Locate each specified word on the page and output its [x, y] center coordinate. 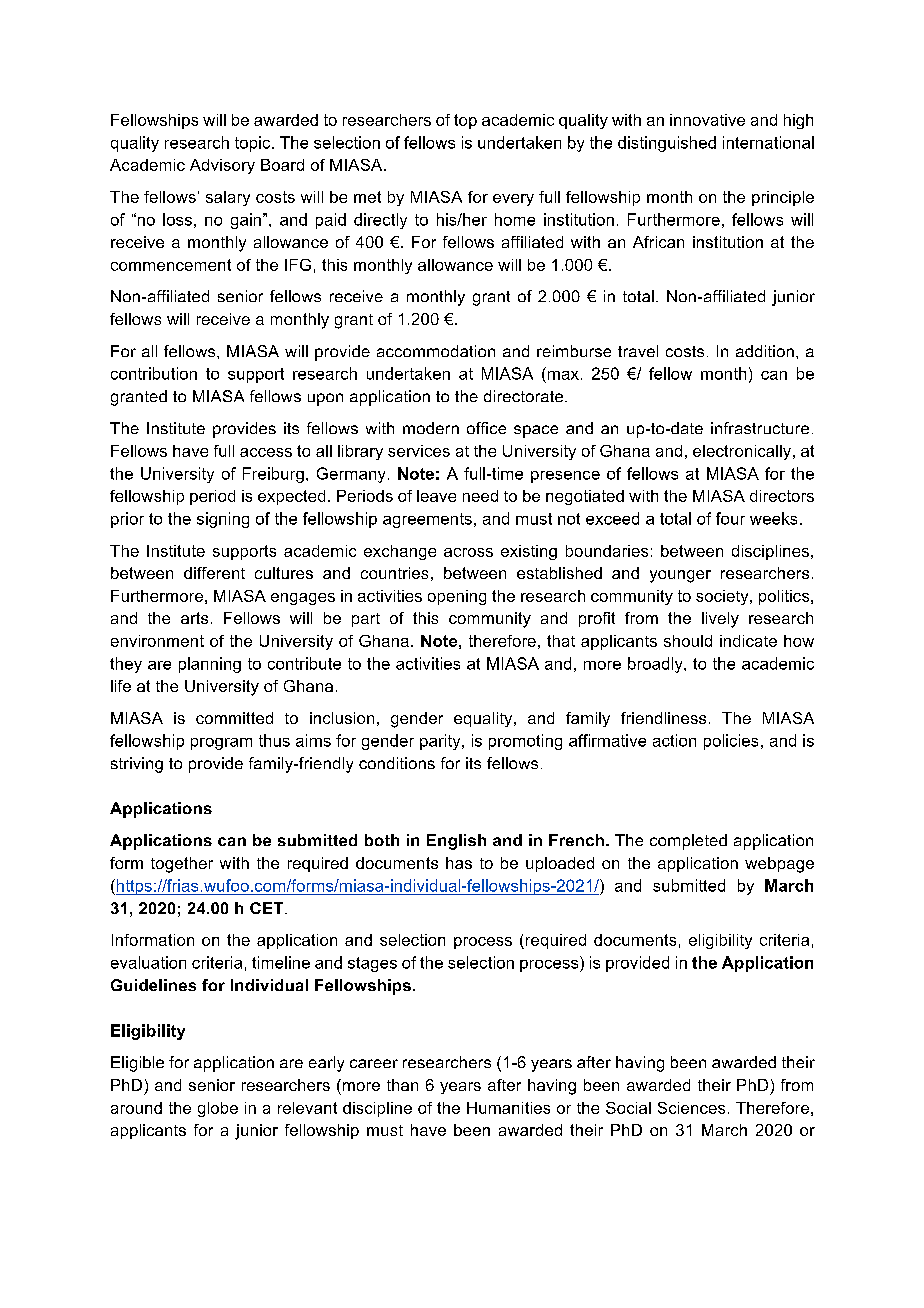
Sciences [691, 1108]
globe [218, 1109]
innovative [707, 120]
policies [731, 742]
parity [441, 742]
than [402, 1085]
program [221, 744]
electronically [743, 452]
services [419, 451]
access [266, 452]
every [513, 200]
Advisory [222, 166]
